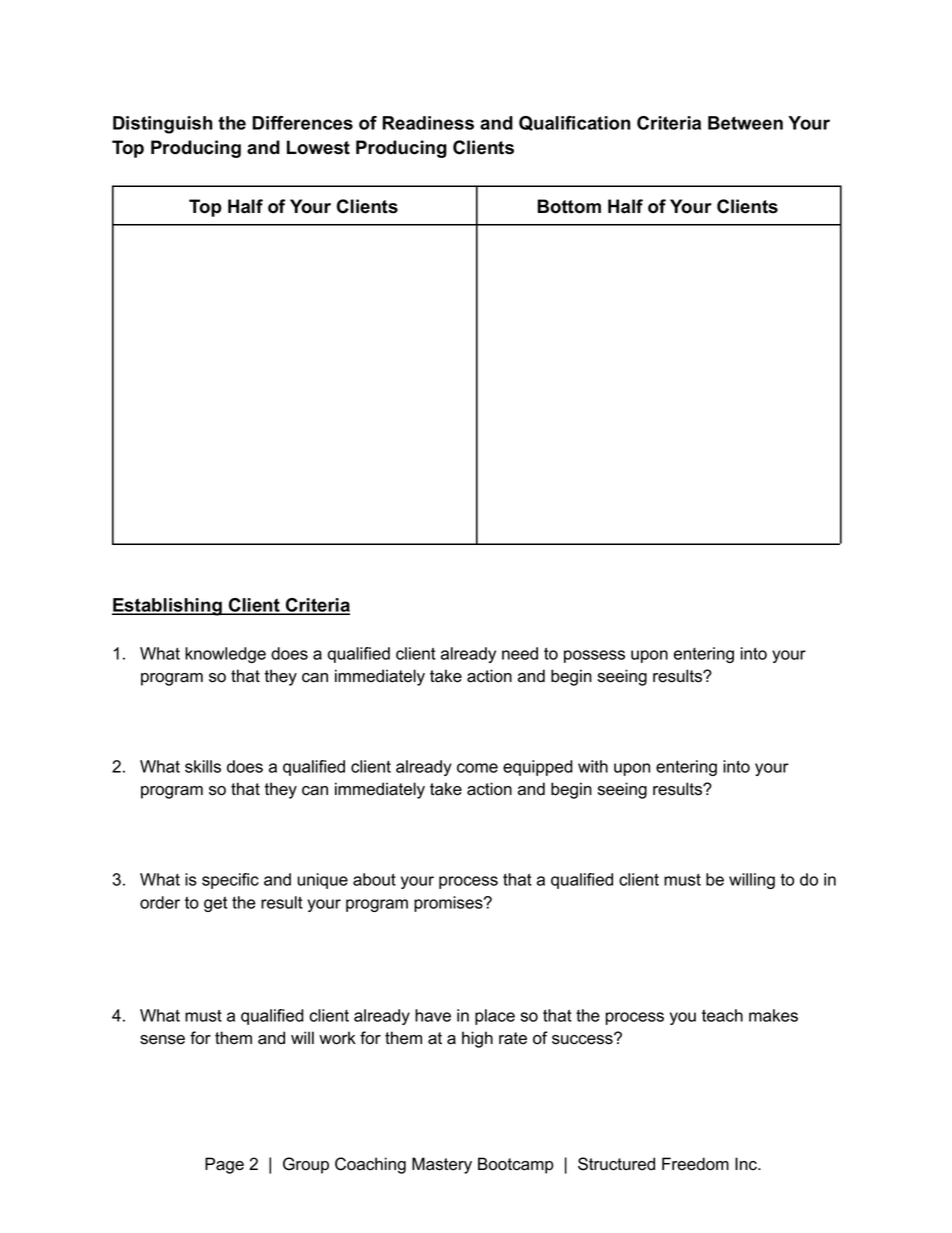 This screenshot has height=1233, width=952. What do you see at coordinates (745, 123) in the screenshot?
I see `Between` at bounding box center [745, 123].
